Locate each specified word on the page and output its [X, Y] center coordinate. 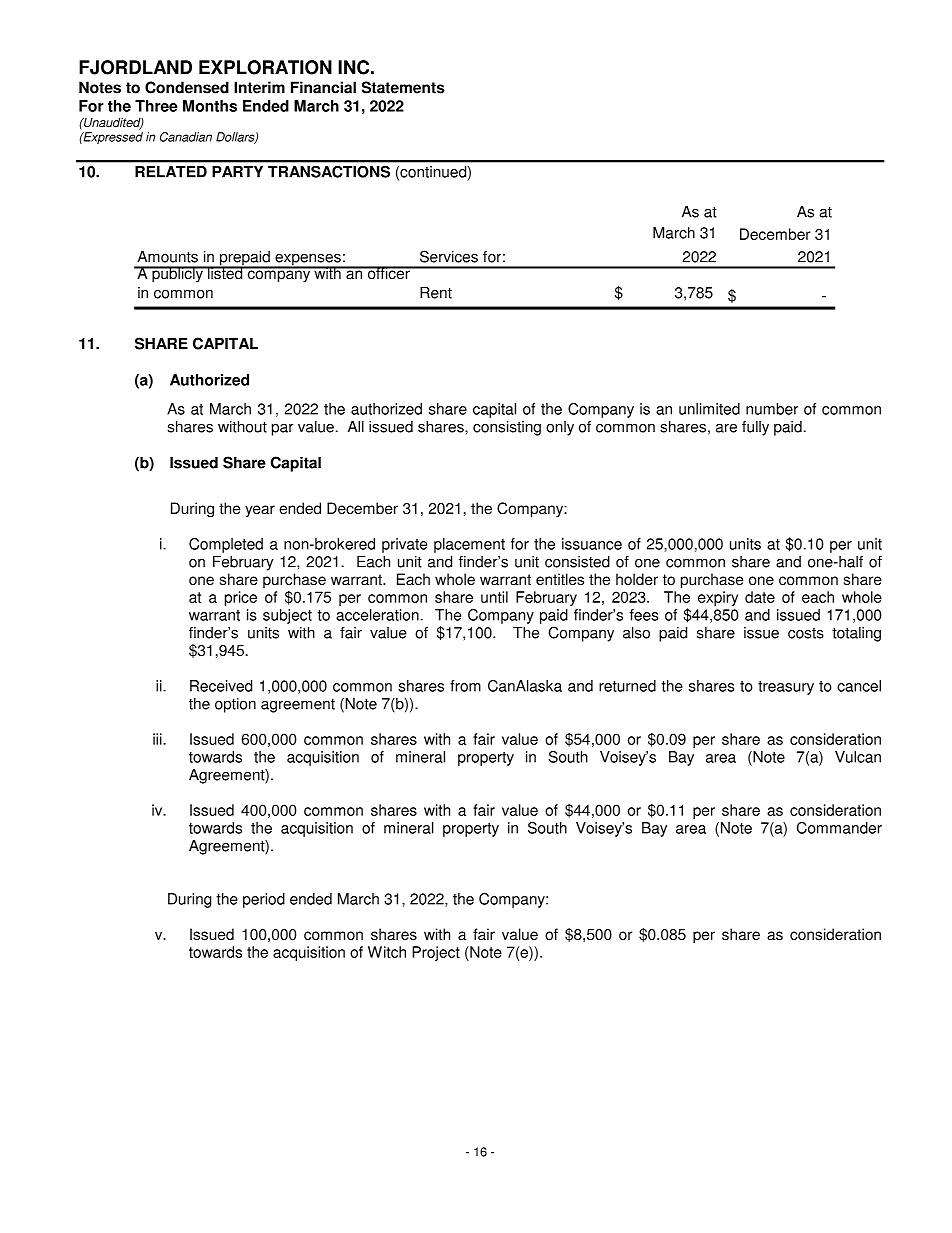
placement [469, 545]
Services [449, 256]
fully [755, 428]
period [264, 900]
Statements [403, 87]
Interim [259, 87]
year [260, 511]
